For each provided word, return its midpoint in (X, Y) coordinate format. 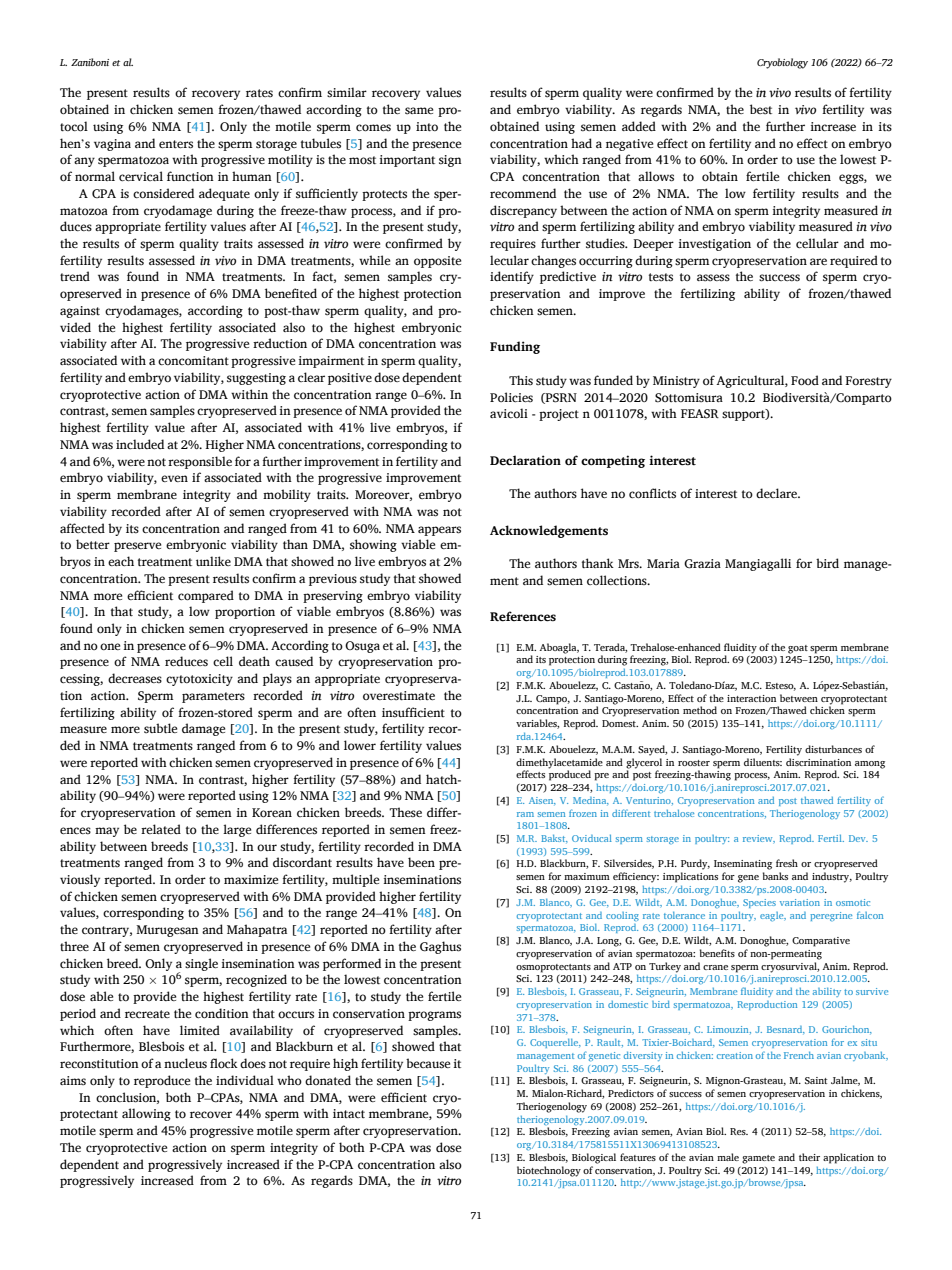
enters (176, 144)
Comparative (821, 942)
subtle (160, 728)
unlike (213, 561)
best (761, 109)
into (427, 126)
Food (805, 380)
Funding (515, 347)
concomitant (193, 360)
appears (439, 531)
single (201, 964)
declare (777, 493)
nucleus (185, 1063)
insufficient (413, 712)
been (421, 862)
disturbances (833, 749)
